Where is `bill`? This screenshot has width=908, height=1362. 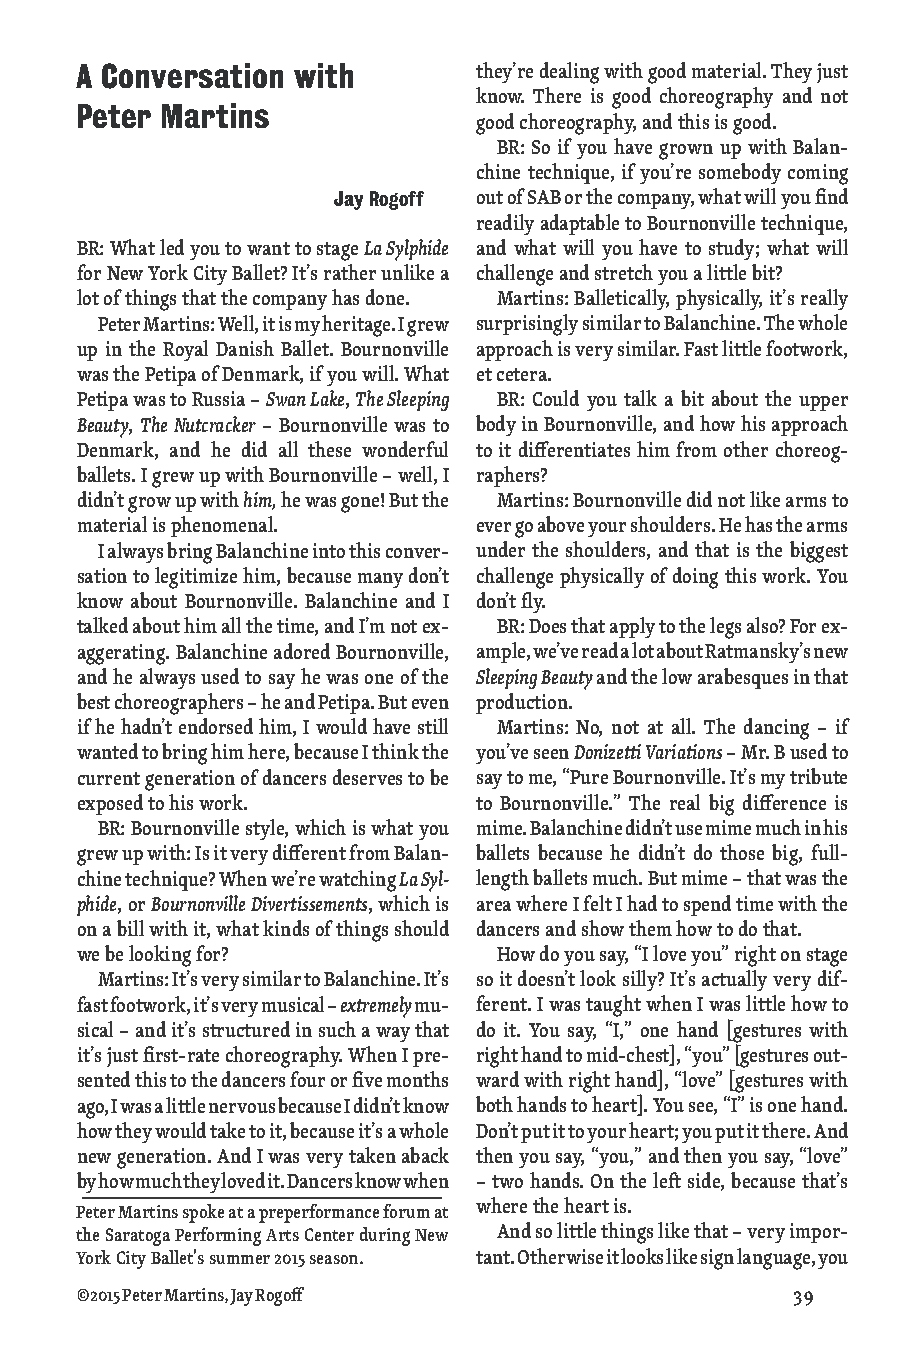
bill is located at coordinates (130, 928).
